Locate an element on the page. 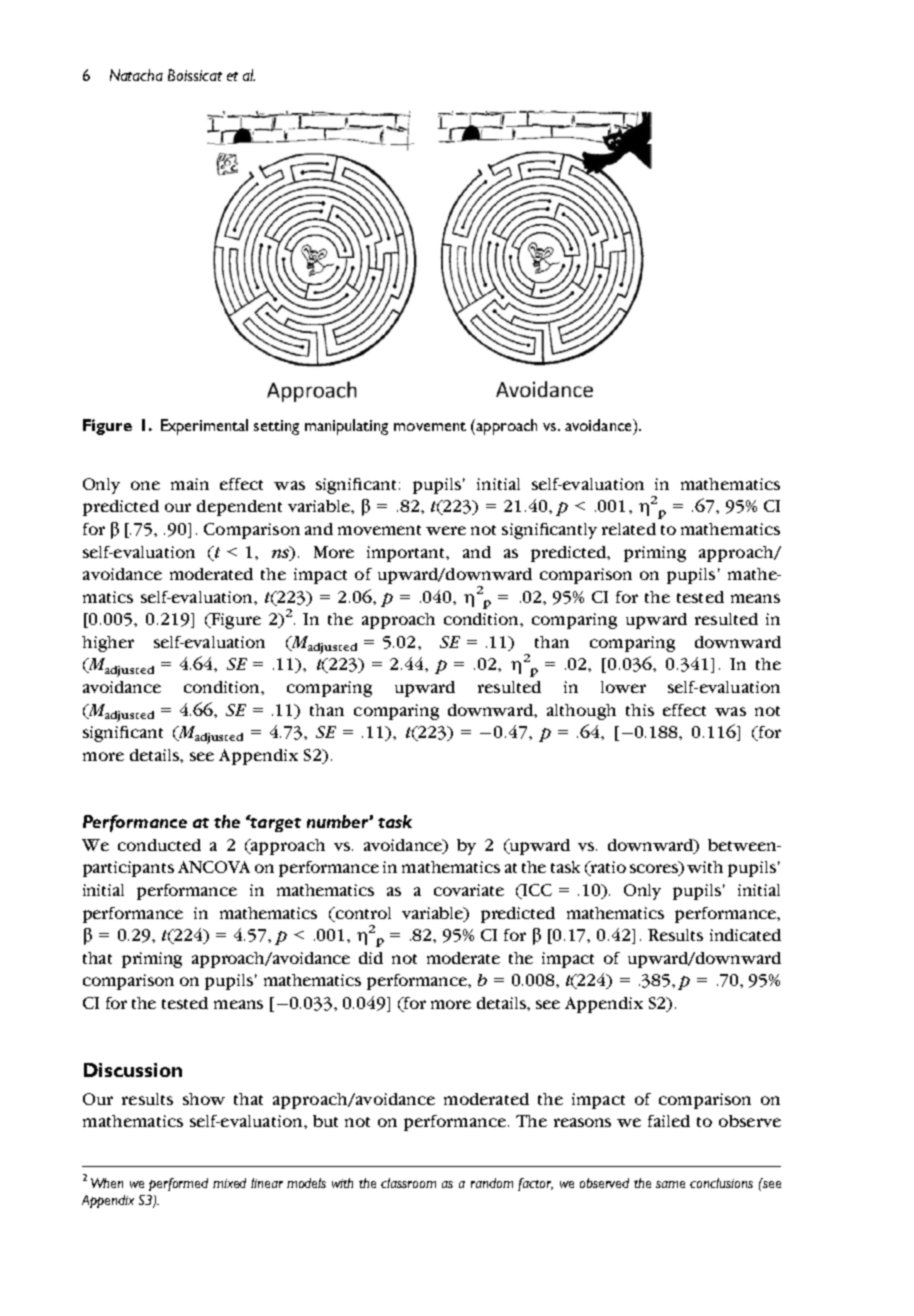  indicated is located at coordinates (745, 935).
